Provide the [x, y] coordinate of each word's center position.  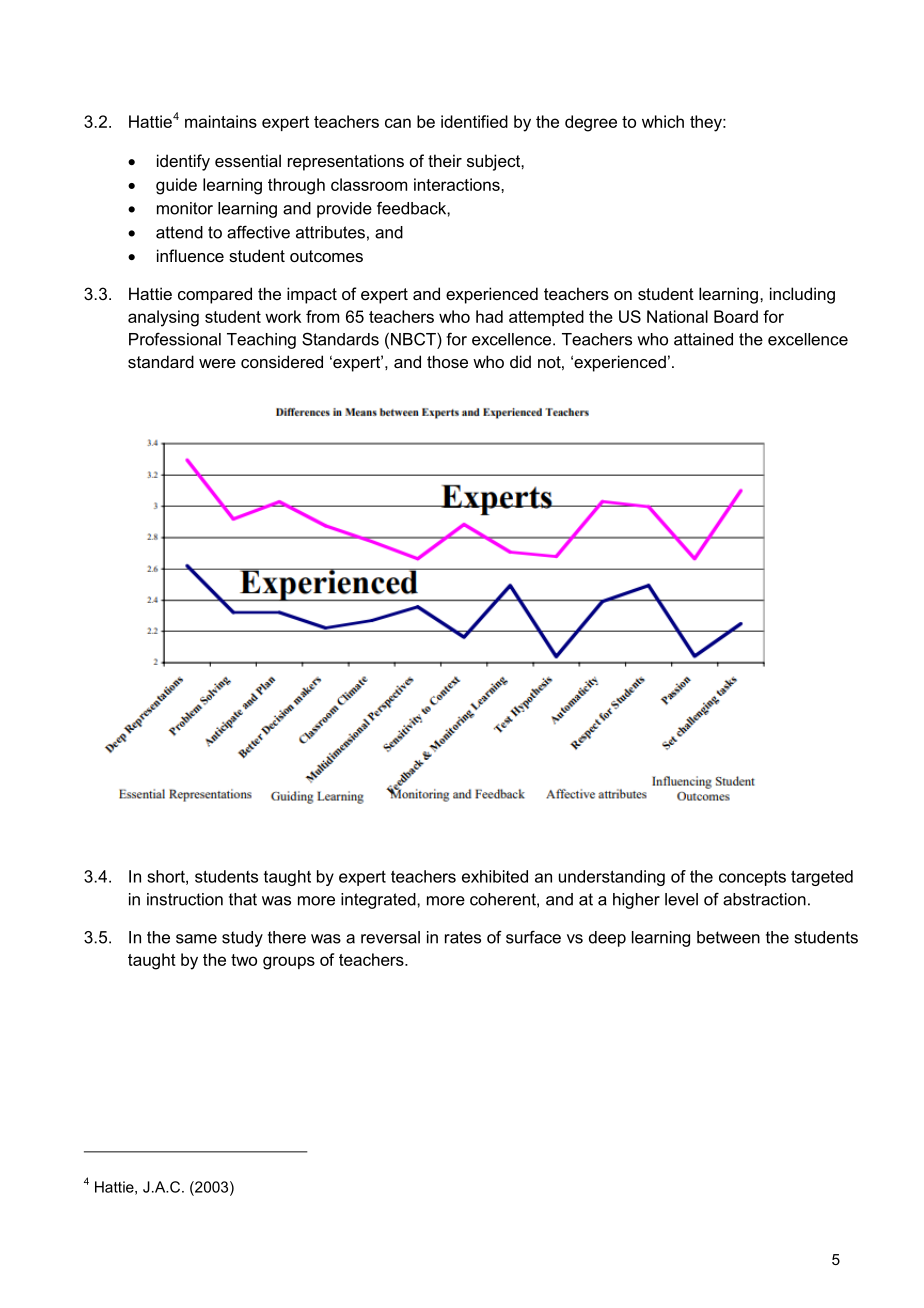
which [663, 121]
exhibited [495, 876]
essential [248, 160]
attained [703, 339]
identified [474, 121]
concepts [752, 878]
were [217, 363]
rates [463, 937]
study [242, 939]
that [243, 899]
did [520, 361]
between [728, 937]
